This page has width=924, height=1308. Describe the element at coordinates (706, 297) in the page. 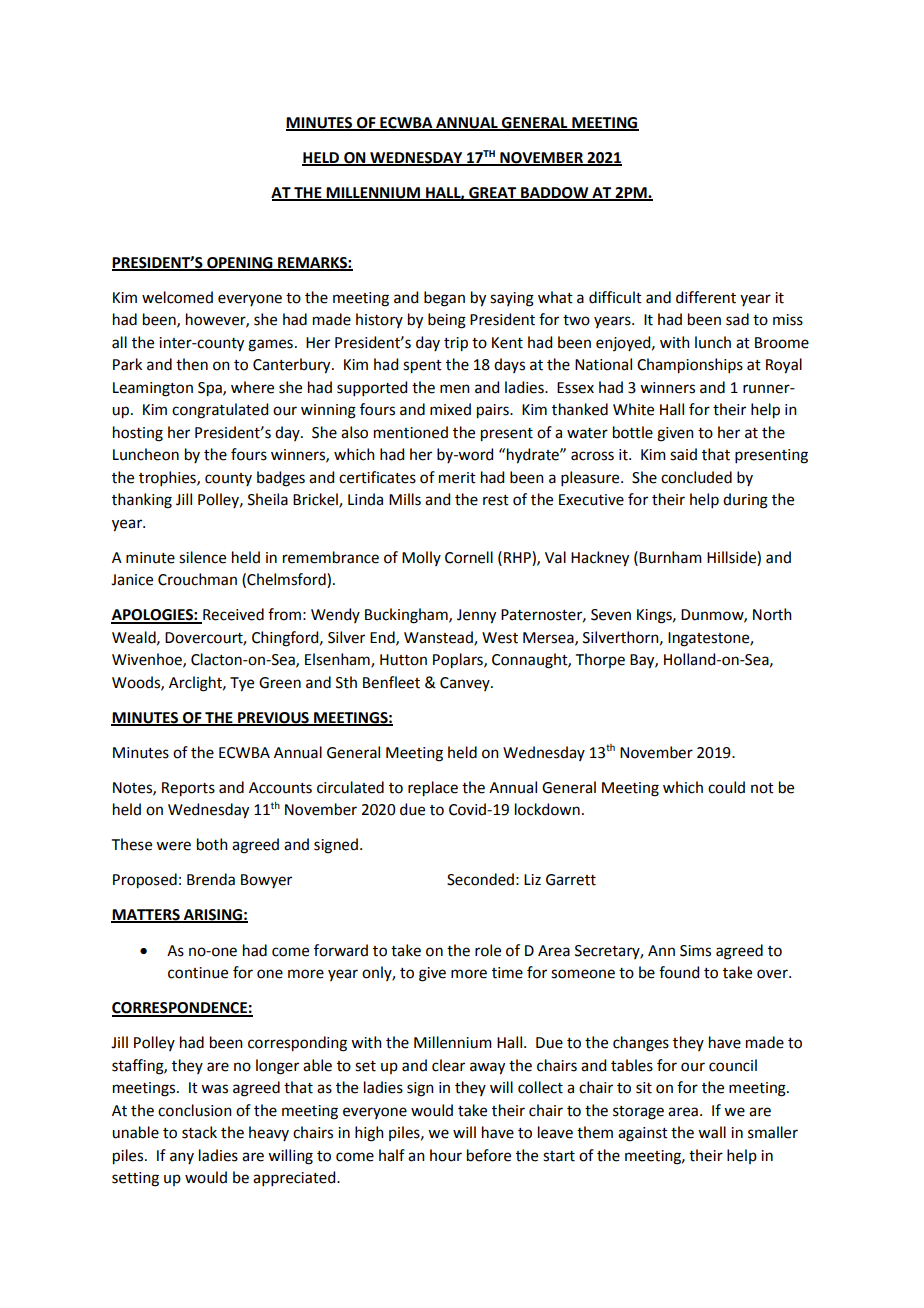

I see `different` at that location.
